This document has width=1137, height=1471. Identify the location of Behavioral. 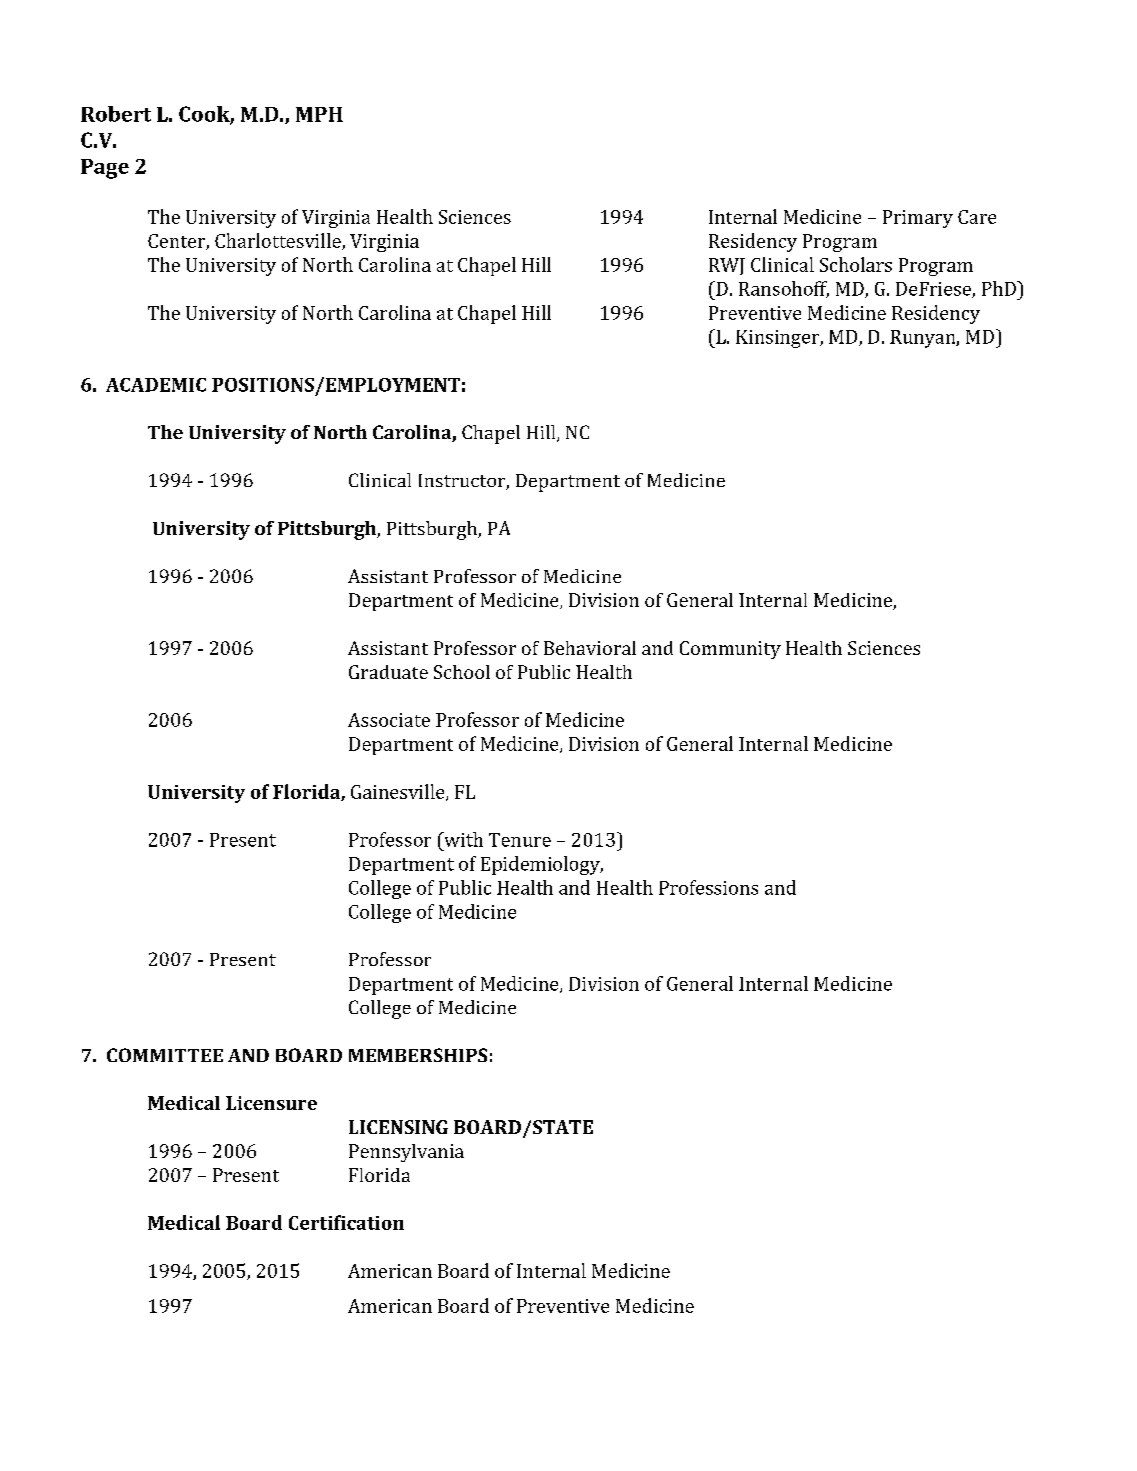
(590, 648).
